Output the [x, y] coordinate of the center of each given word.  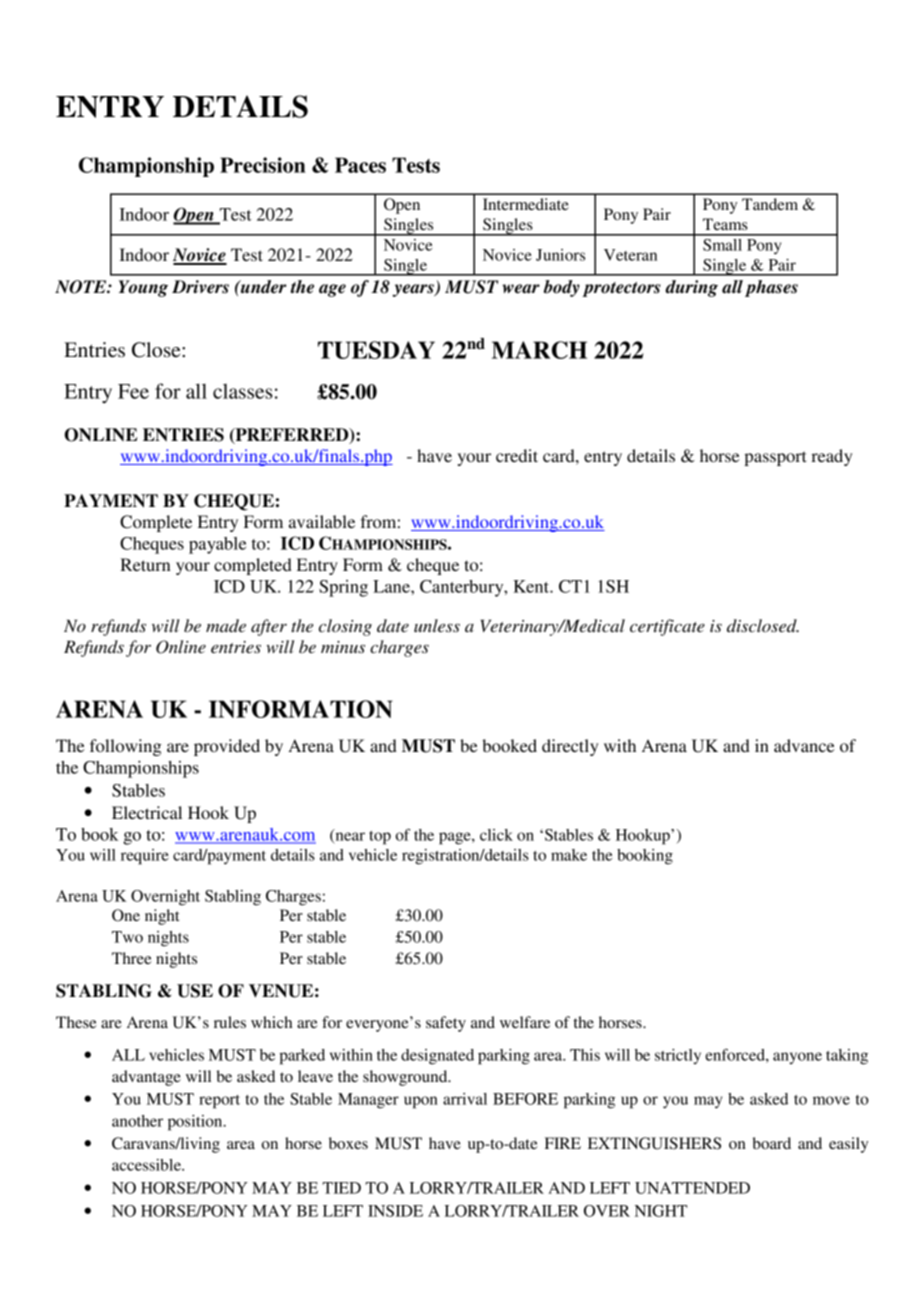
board [771, 1143]
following [126, 747]
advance [804, 745]
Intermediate [526, 204]
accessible [147, 1165]
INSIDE [395, 1211]
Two [127, 937]
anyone [797, 1058]
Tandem [770, 204]
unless [437, 625]
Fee [133, 391]
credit [517, 455]
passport [775, 458]
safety [446, 1024]
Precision [263, 165]
